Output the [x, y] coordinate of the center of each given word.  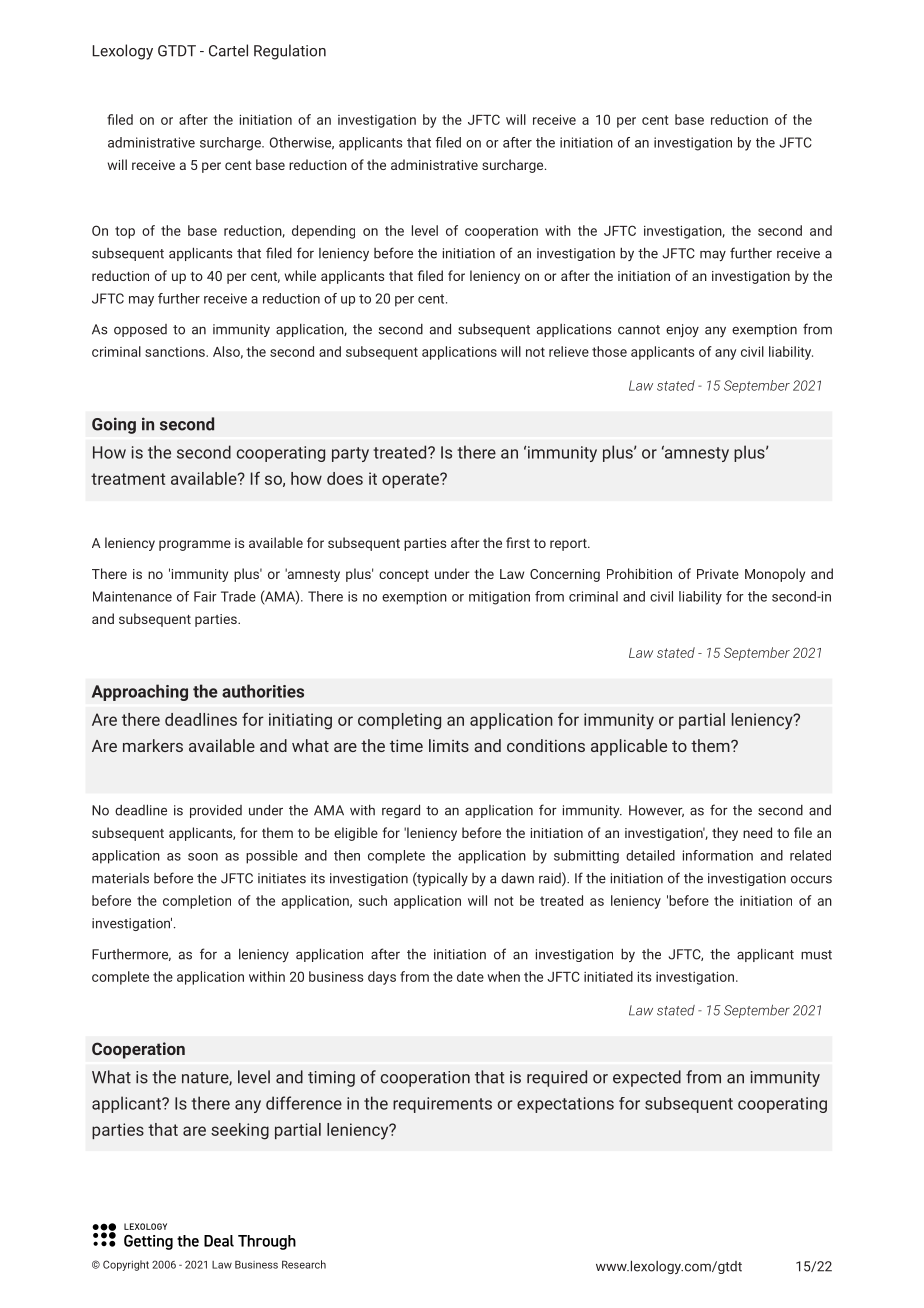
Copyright [126, 1265]
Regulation [290, 52]
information [718, 855]
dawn [517, 878]
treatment [128, 479]
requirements [442, 1105]
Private [718, 574]
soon [203, 857]
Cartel [228, 50]
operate [411, 480]
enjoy [682, 330]
